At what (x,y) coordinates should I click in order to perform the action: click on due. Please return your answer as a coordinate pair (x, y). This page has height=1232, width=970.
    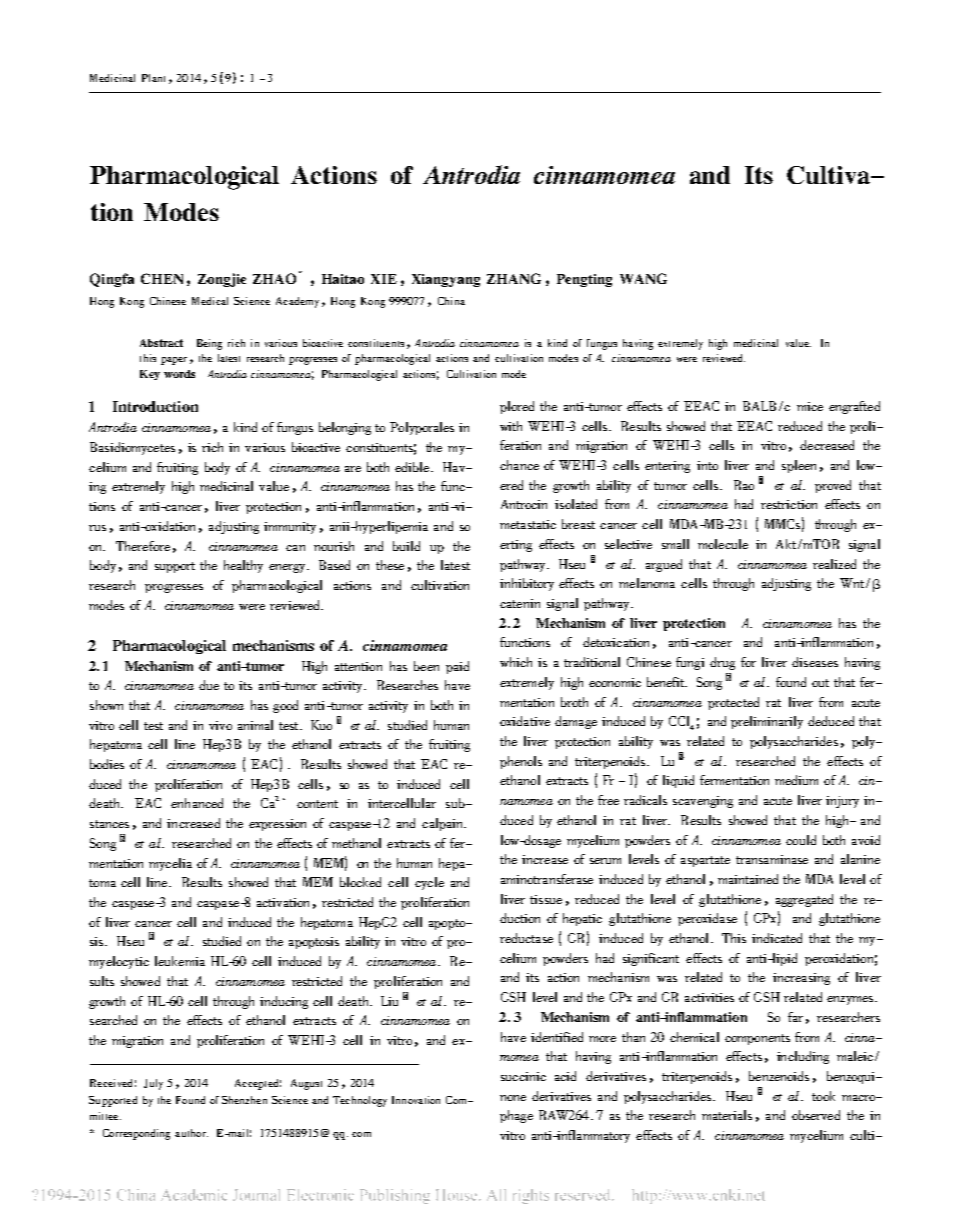
    Looking at the image, I should click on (209, 685).
